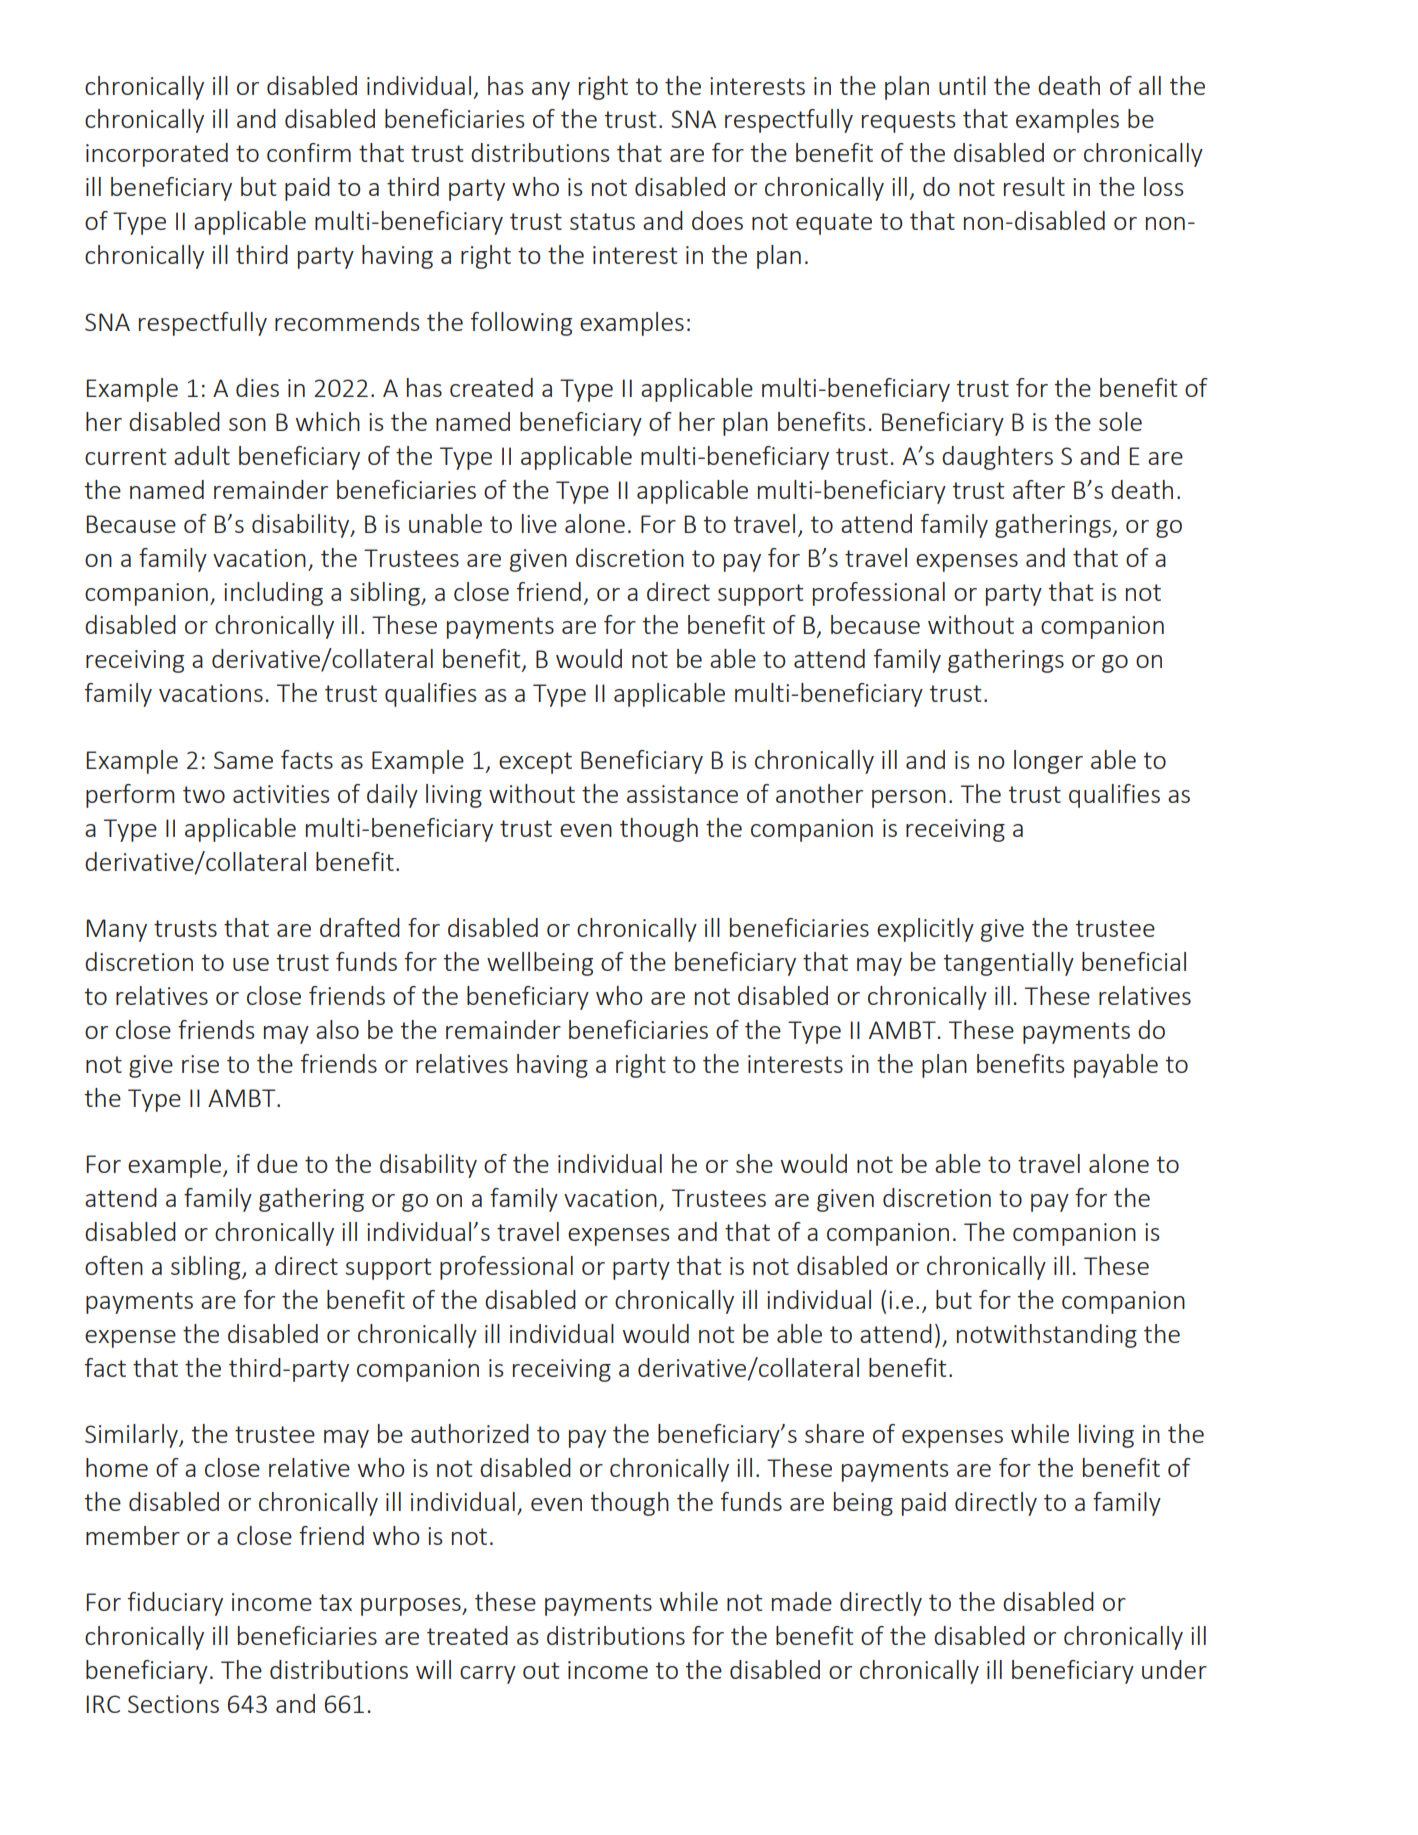  I want to click on adult, so click(202, 455).
